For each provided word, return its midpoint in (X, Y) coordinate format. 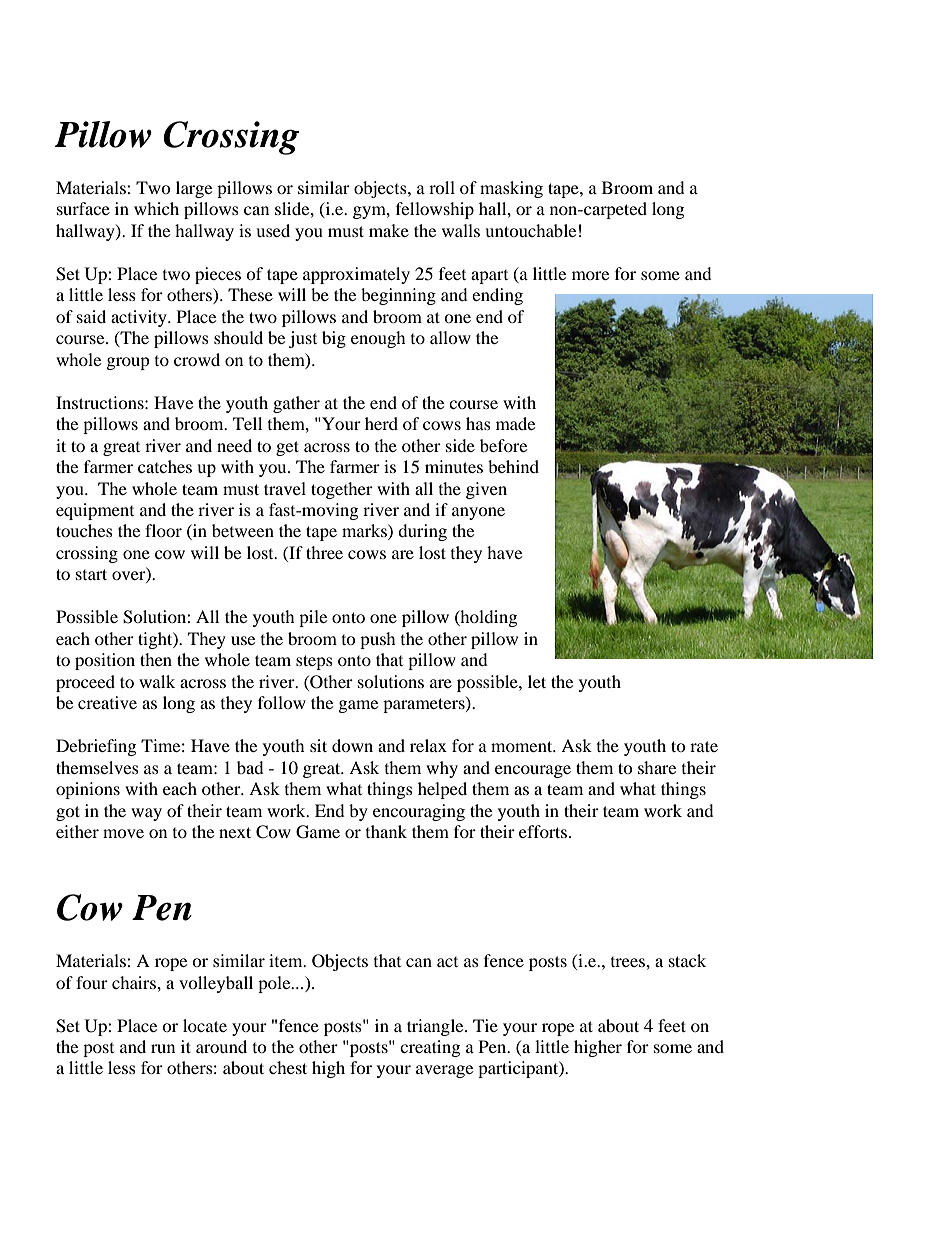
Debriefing (96, 747)
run (163, 1048)
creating (430, 1048)
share (657, 767)
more (590, 275)
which (156, 208)
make (389, 230)
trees (629, 962)
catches (165, 466)
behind (513, 466)
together (342, 490)
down (352, 745)
